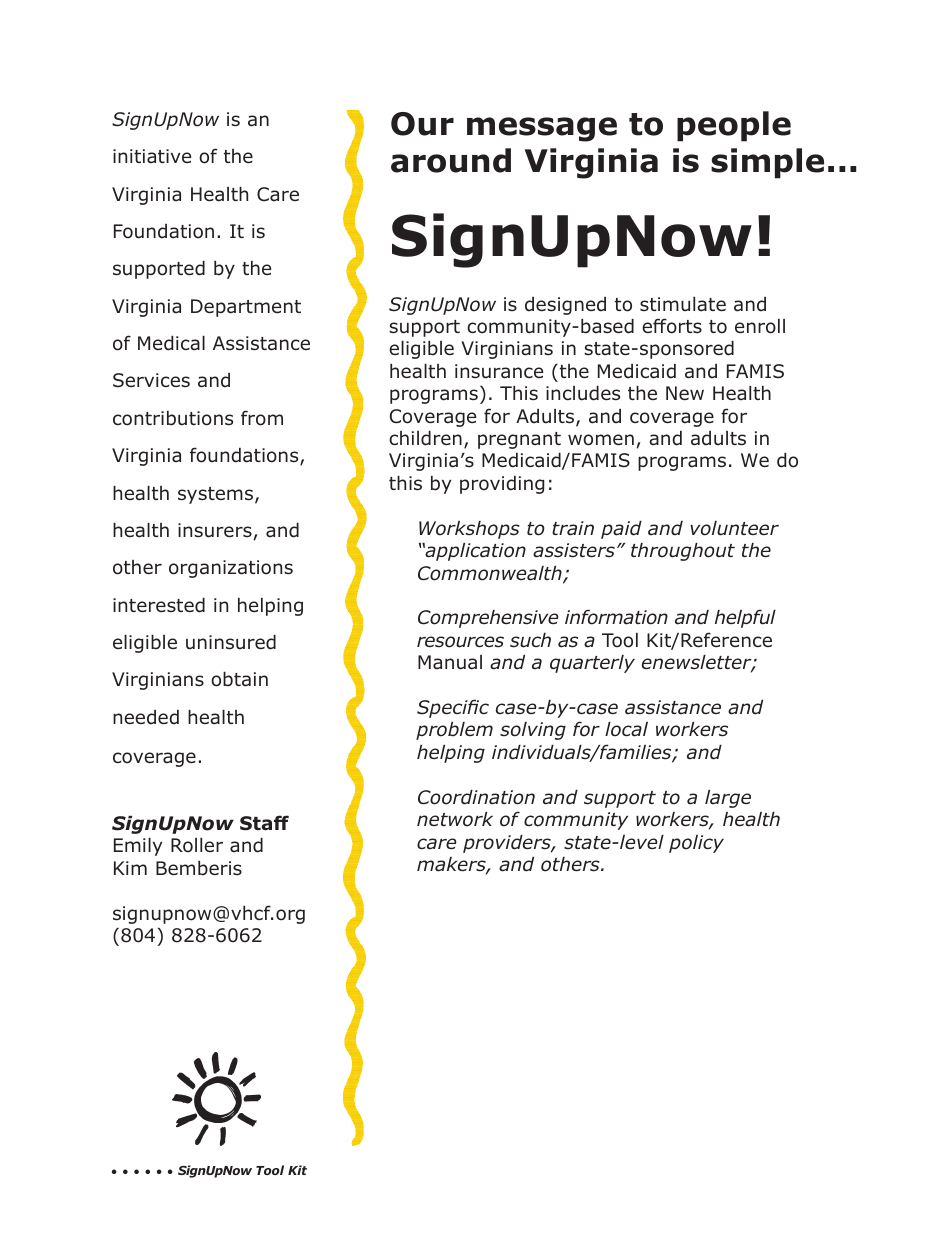 This screenshot has width=952, height=1233. I want to click on stimulate, so click(683, 304).
